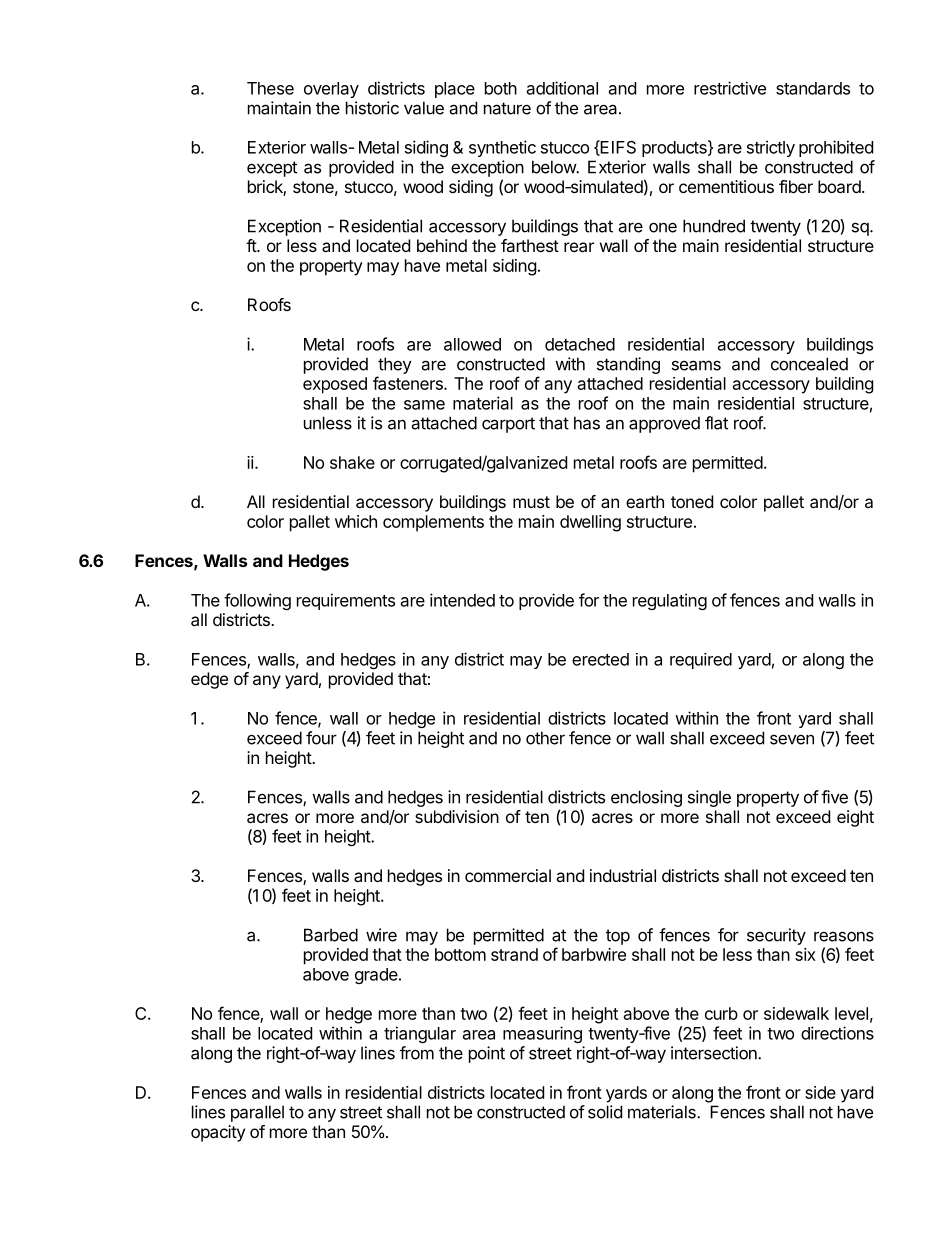 The height and width of the screenshot is (1233, 952). I want to click on intersection, so click(715, 1053).
